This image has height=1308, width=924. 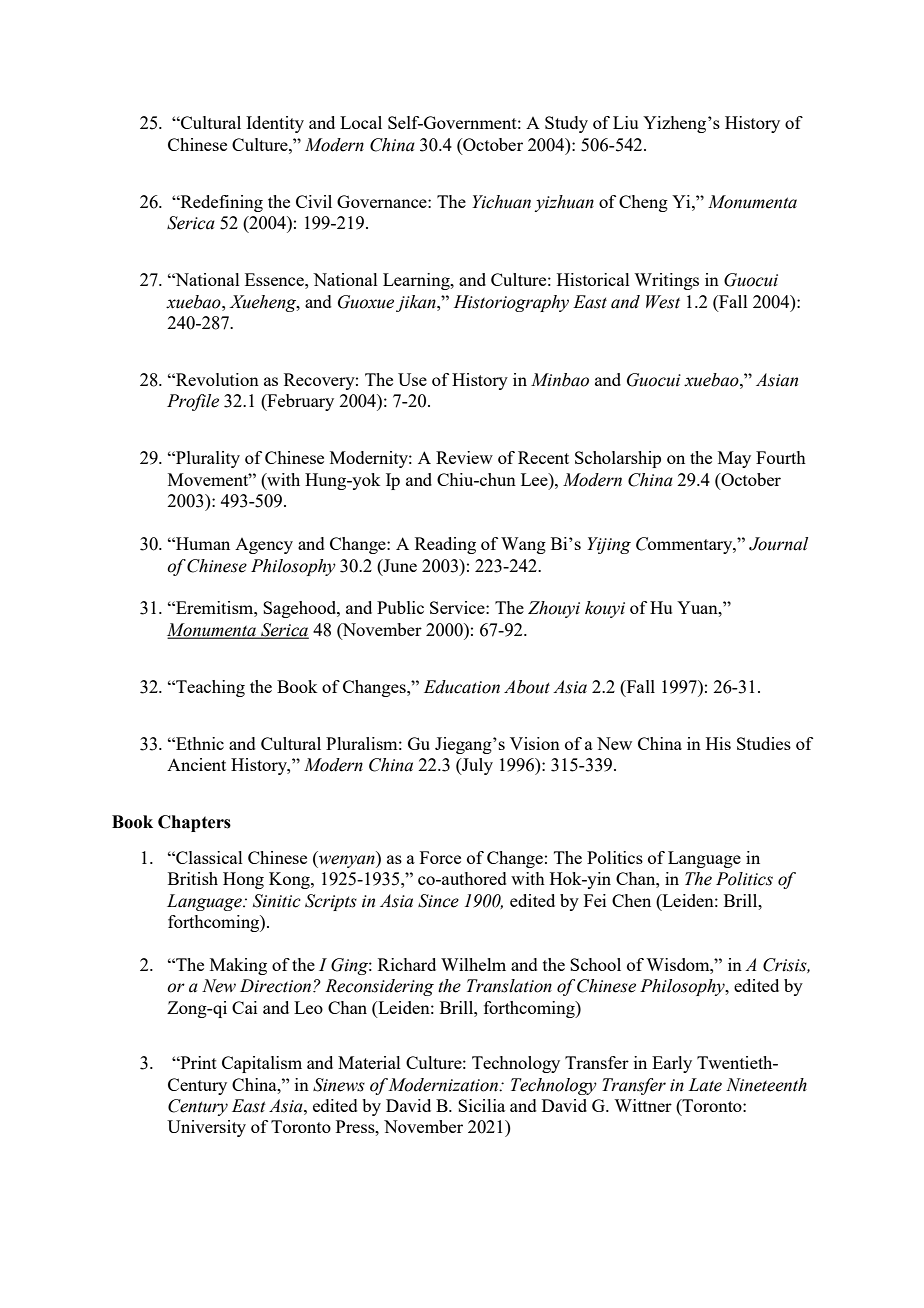 What do you see at coordinates (566, 124) in the image?
I see `Study` at bounding box center [566, 124].
